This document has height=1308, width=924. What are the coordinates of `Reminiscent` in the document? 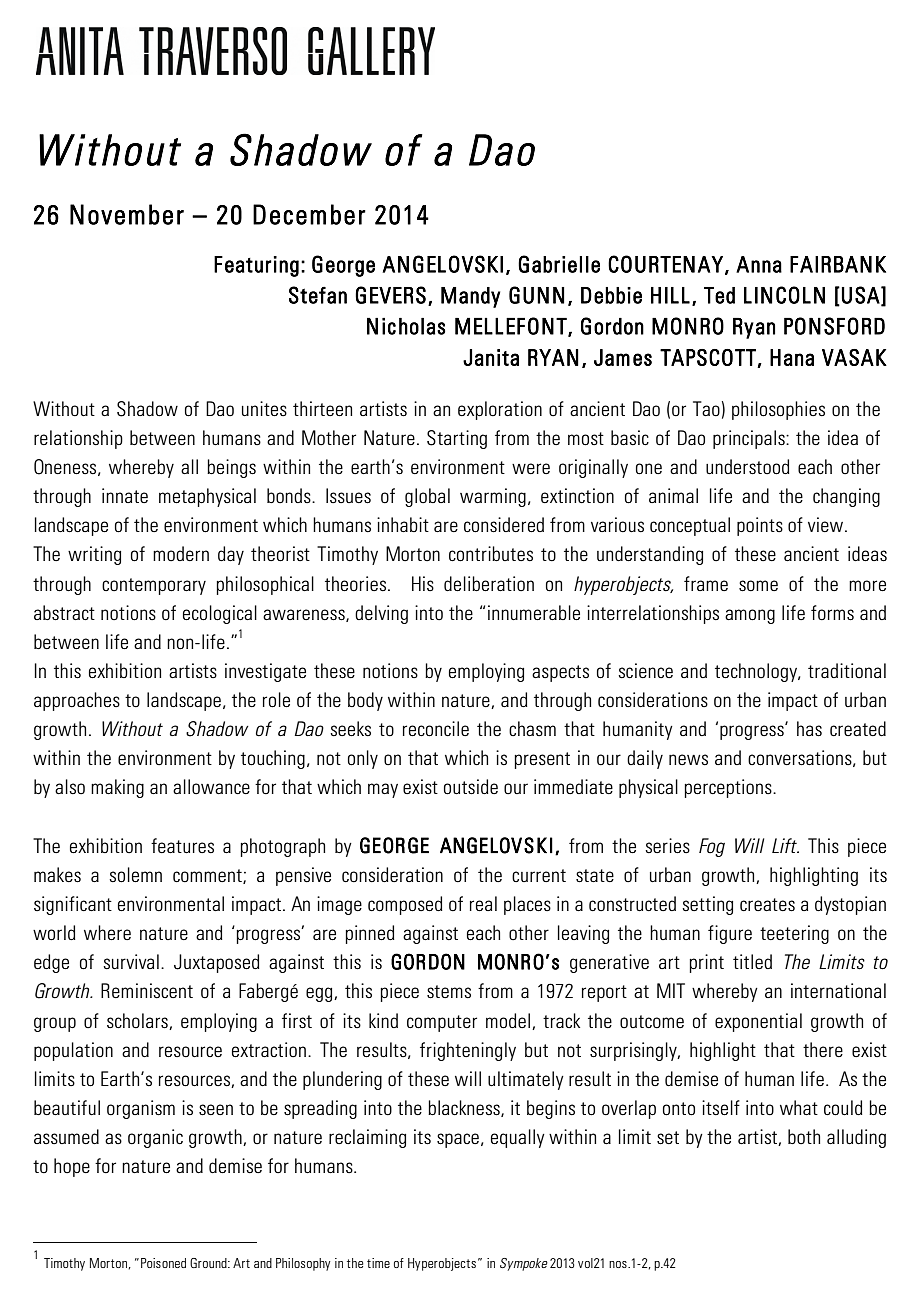 It's located at (147, 990).
